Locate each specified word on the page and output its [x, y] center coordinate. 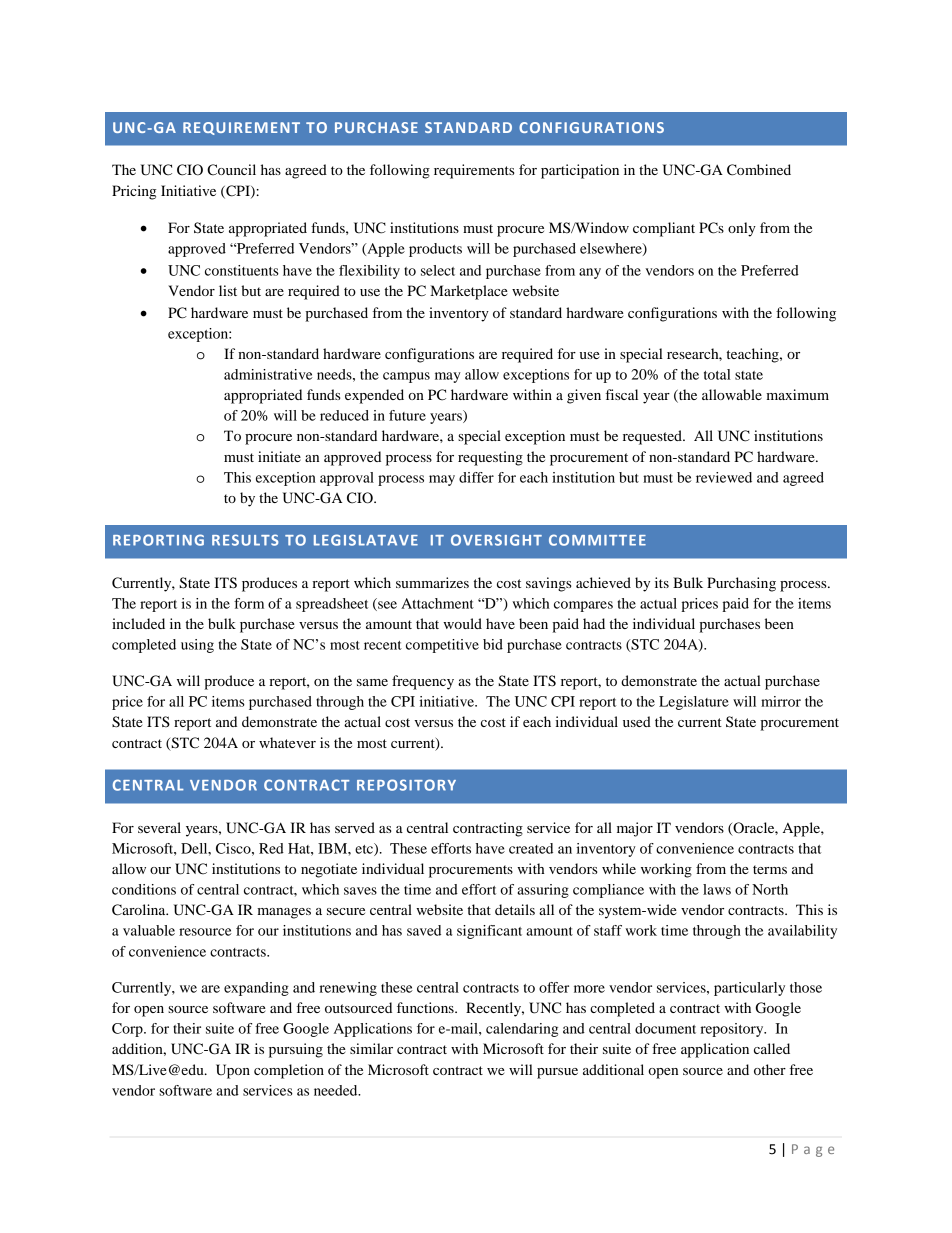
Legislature [694, 703]
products [435, 250]
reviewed [724, 477]
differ [476, 477]
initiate [279, 456]
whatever [287, 742]
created [531, 848]
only [742, 229]
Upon [233, 1071]
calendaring [522, 1030]
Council [231, 170]
